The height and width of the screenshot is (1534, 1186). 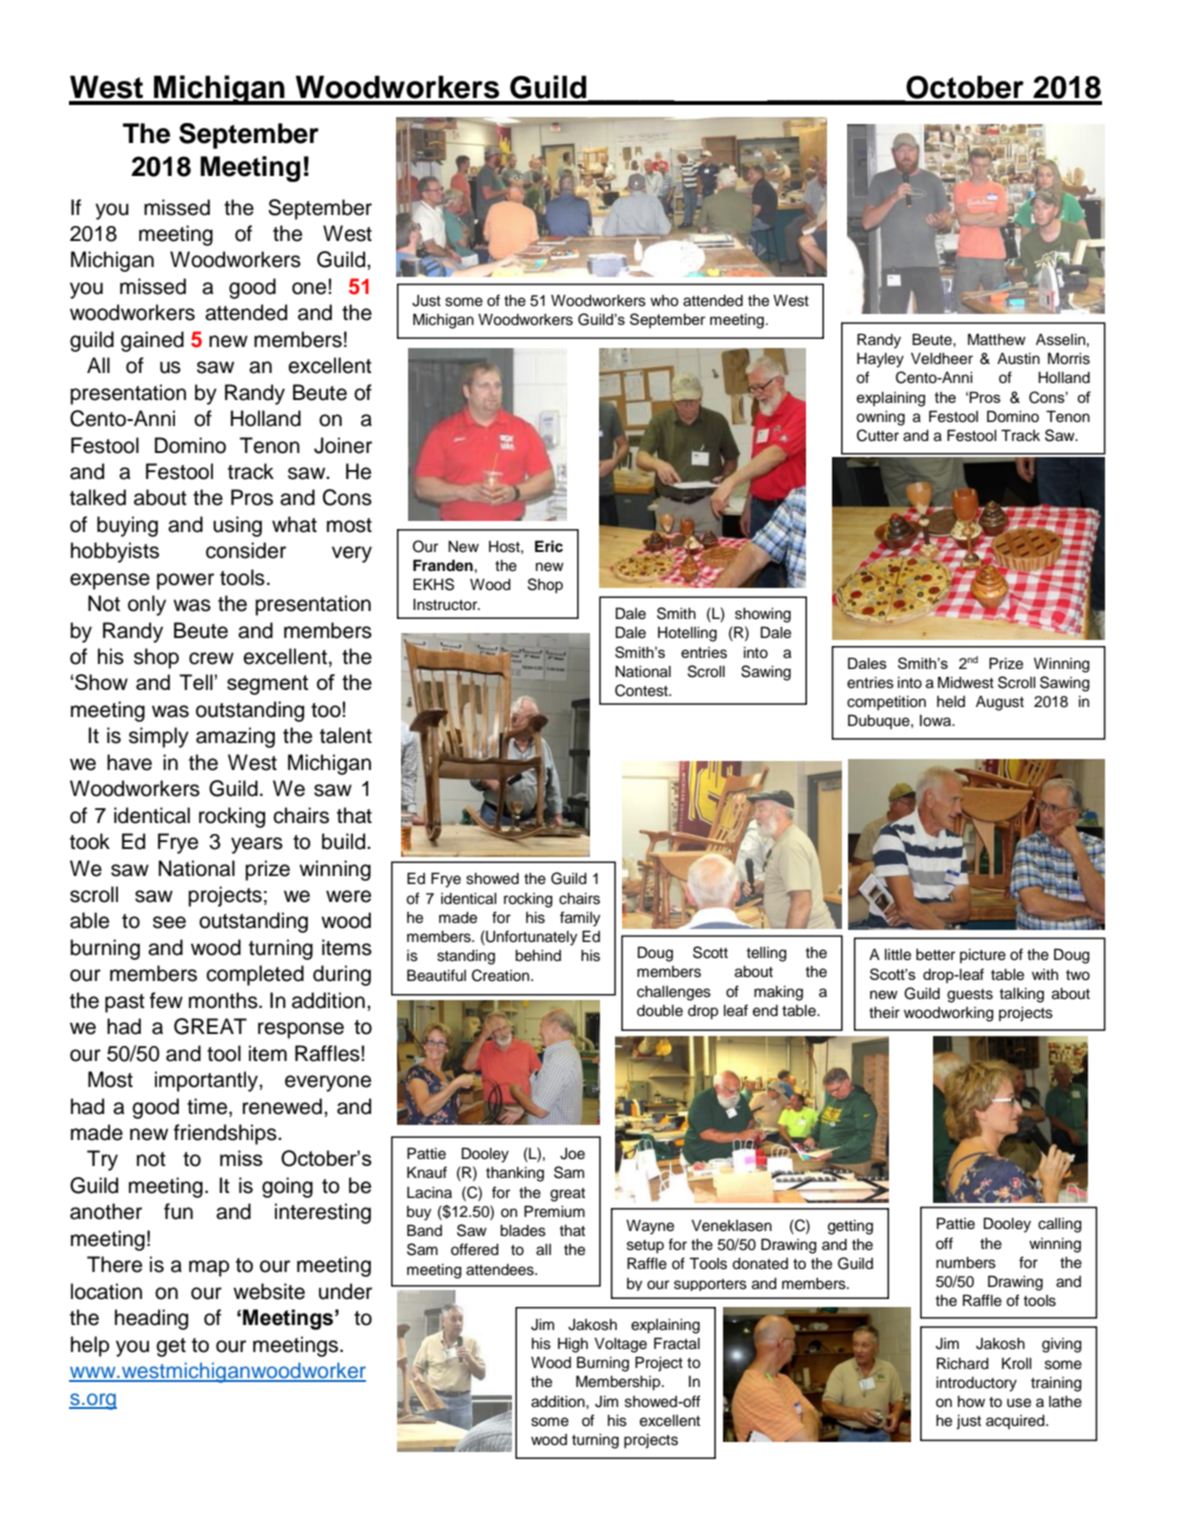 I want to click on who, so click(x=664, y=301).
